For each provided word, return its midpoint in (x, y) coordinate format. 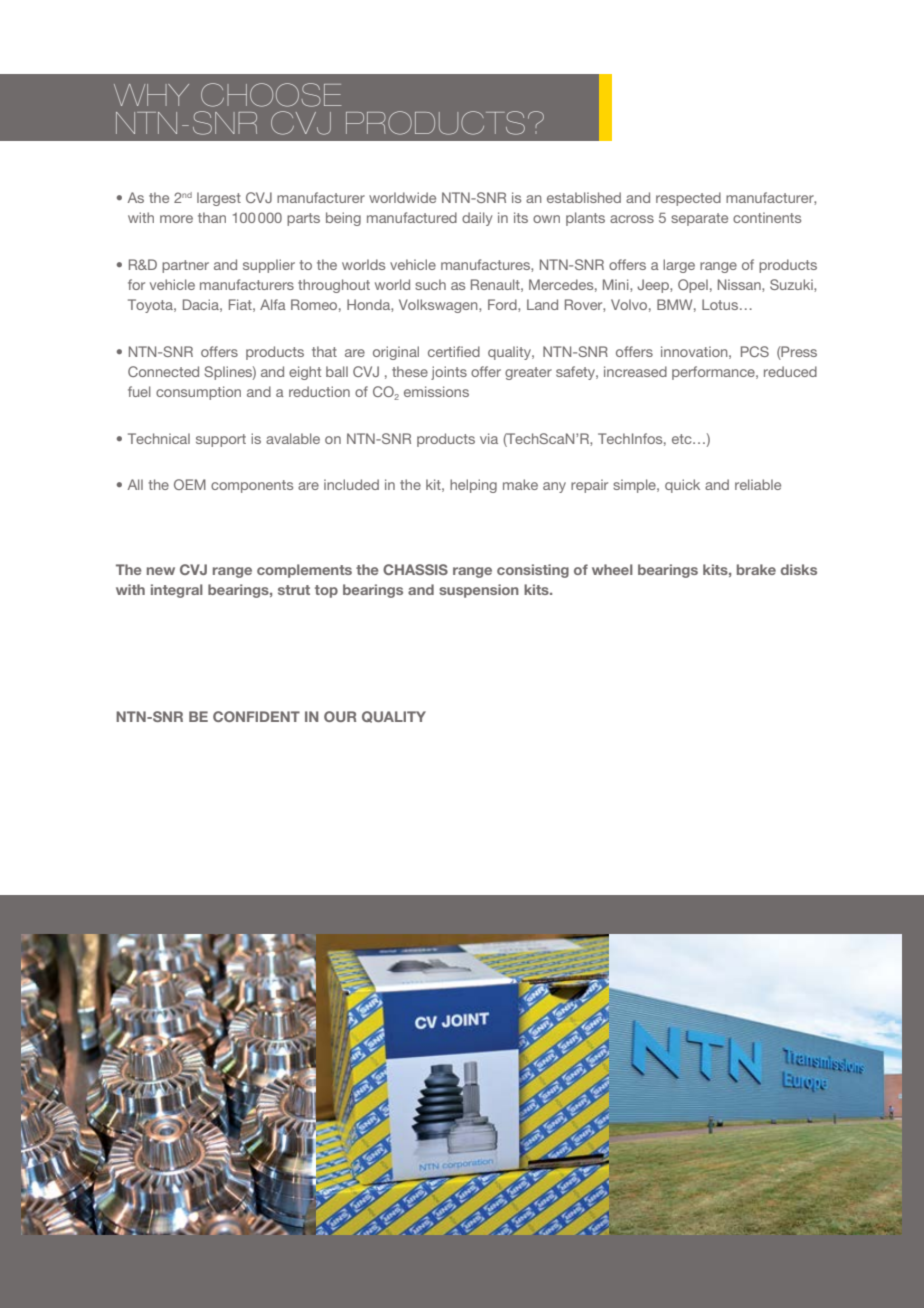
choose (271, 95)
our (340, 716)
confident (256, 716)
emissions (436, 391)
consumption (198, 393)
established (584, 197)
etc (683, 439)
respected (688, 199)
